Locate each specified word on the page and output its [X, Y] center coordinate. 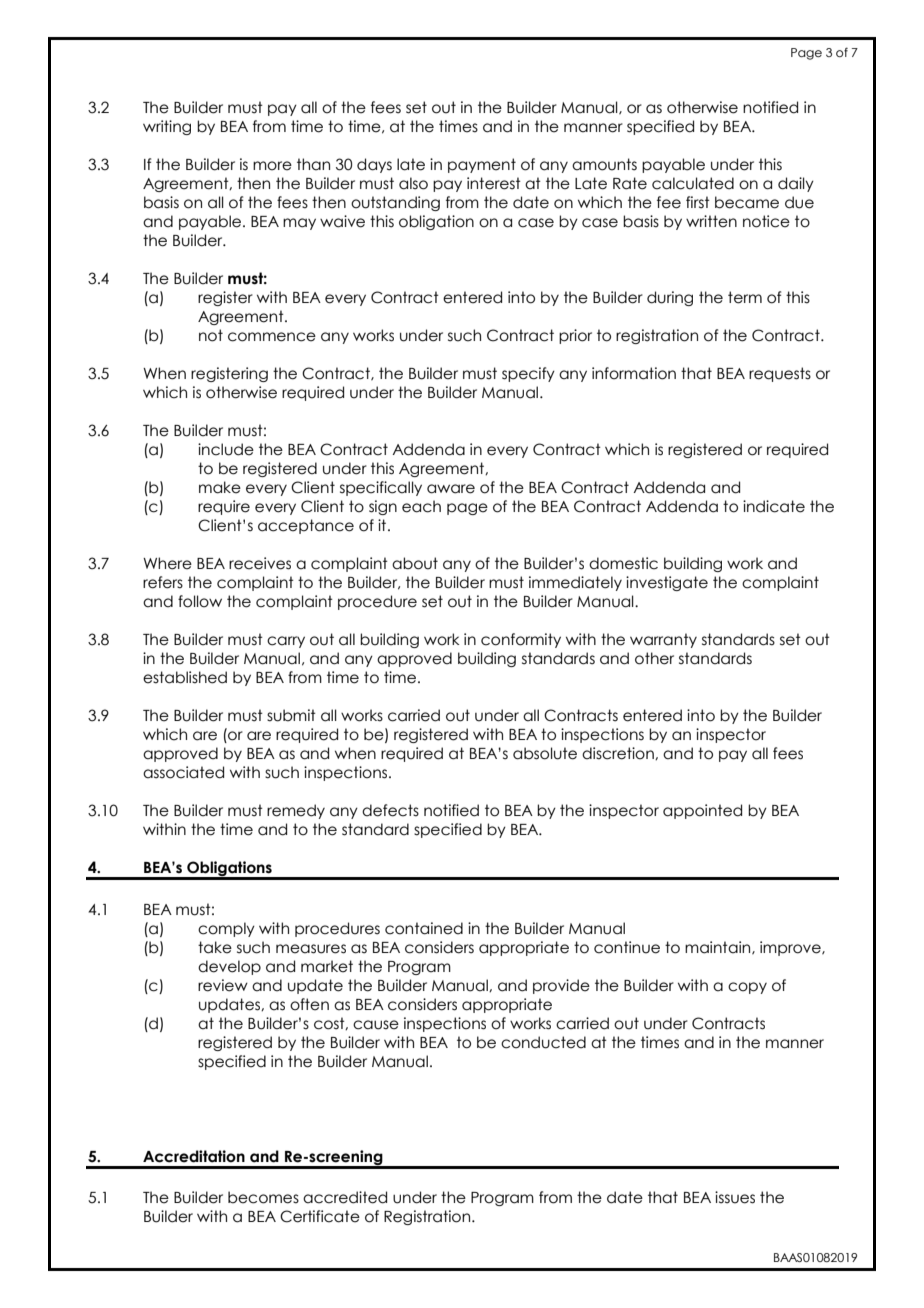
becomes [263, 1197]
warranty [663, 640]
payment [482, 165]
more [272, 166]
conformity [521, 640]
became [747, 202]
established [185, 677]
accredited [345, 1197]
